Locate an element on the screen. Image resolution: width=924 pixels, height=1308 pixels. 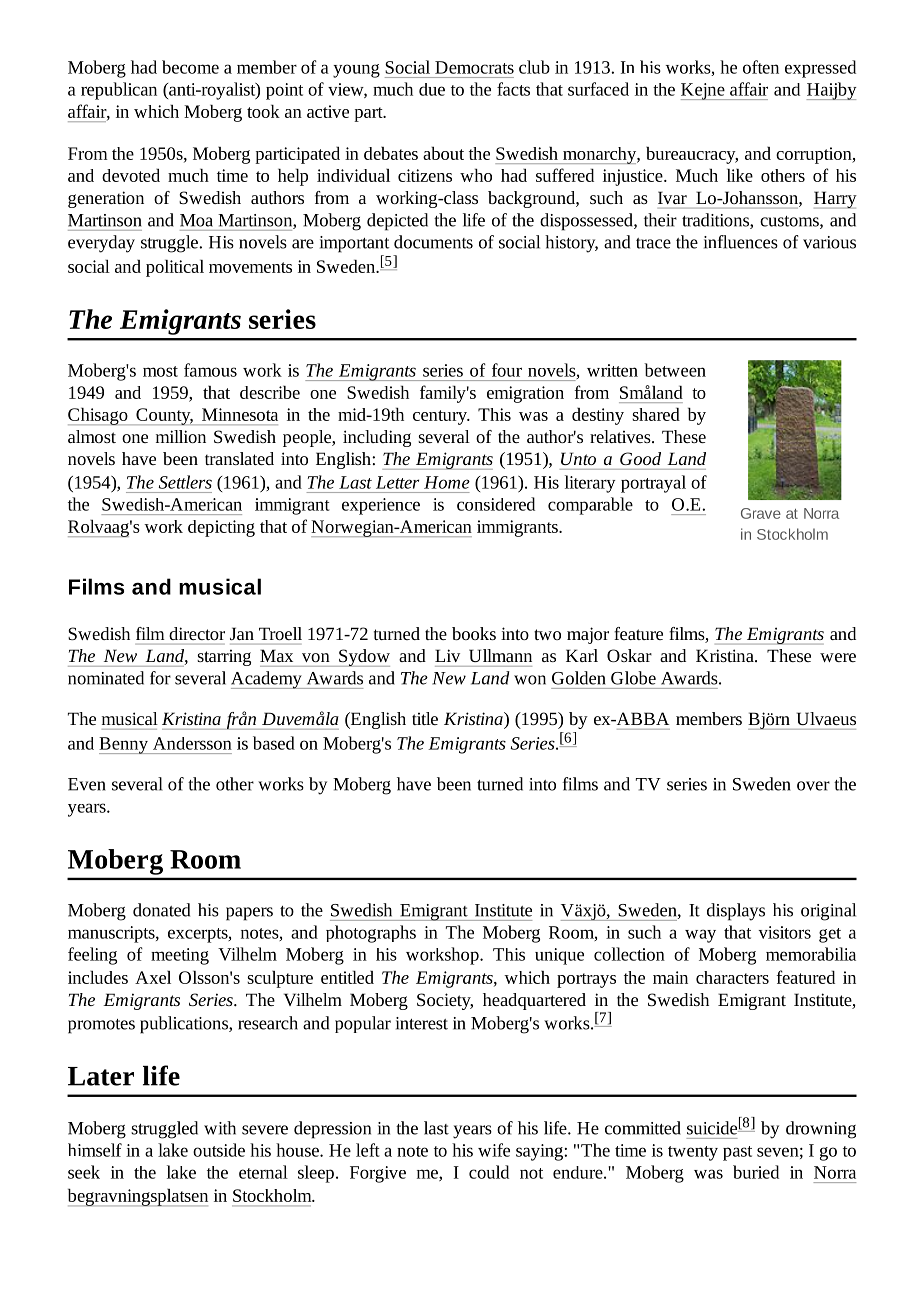
donated is located at coordinates (161, 910).
